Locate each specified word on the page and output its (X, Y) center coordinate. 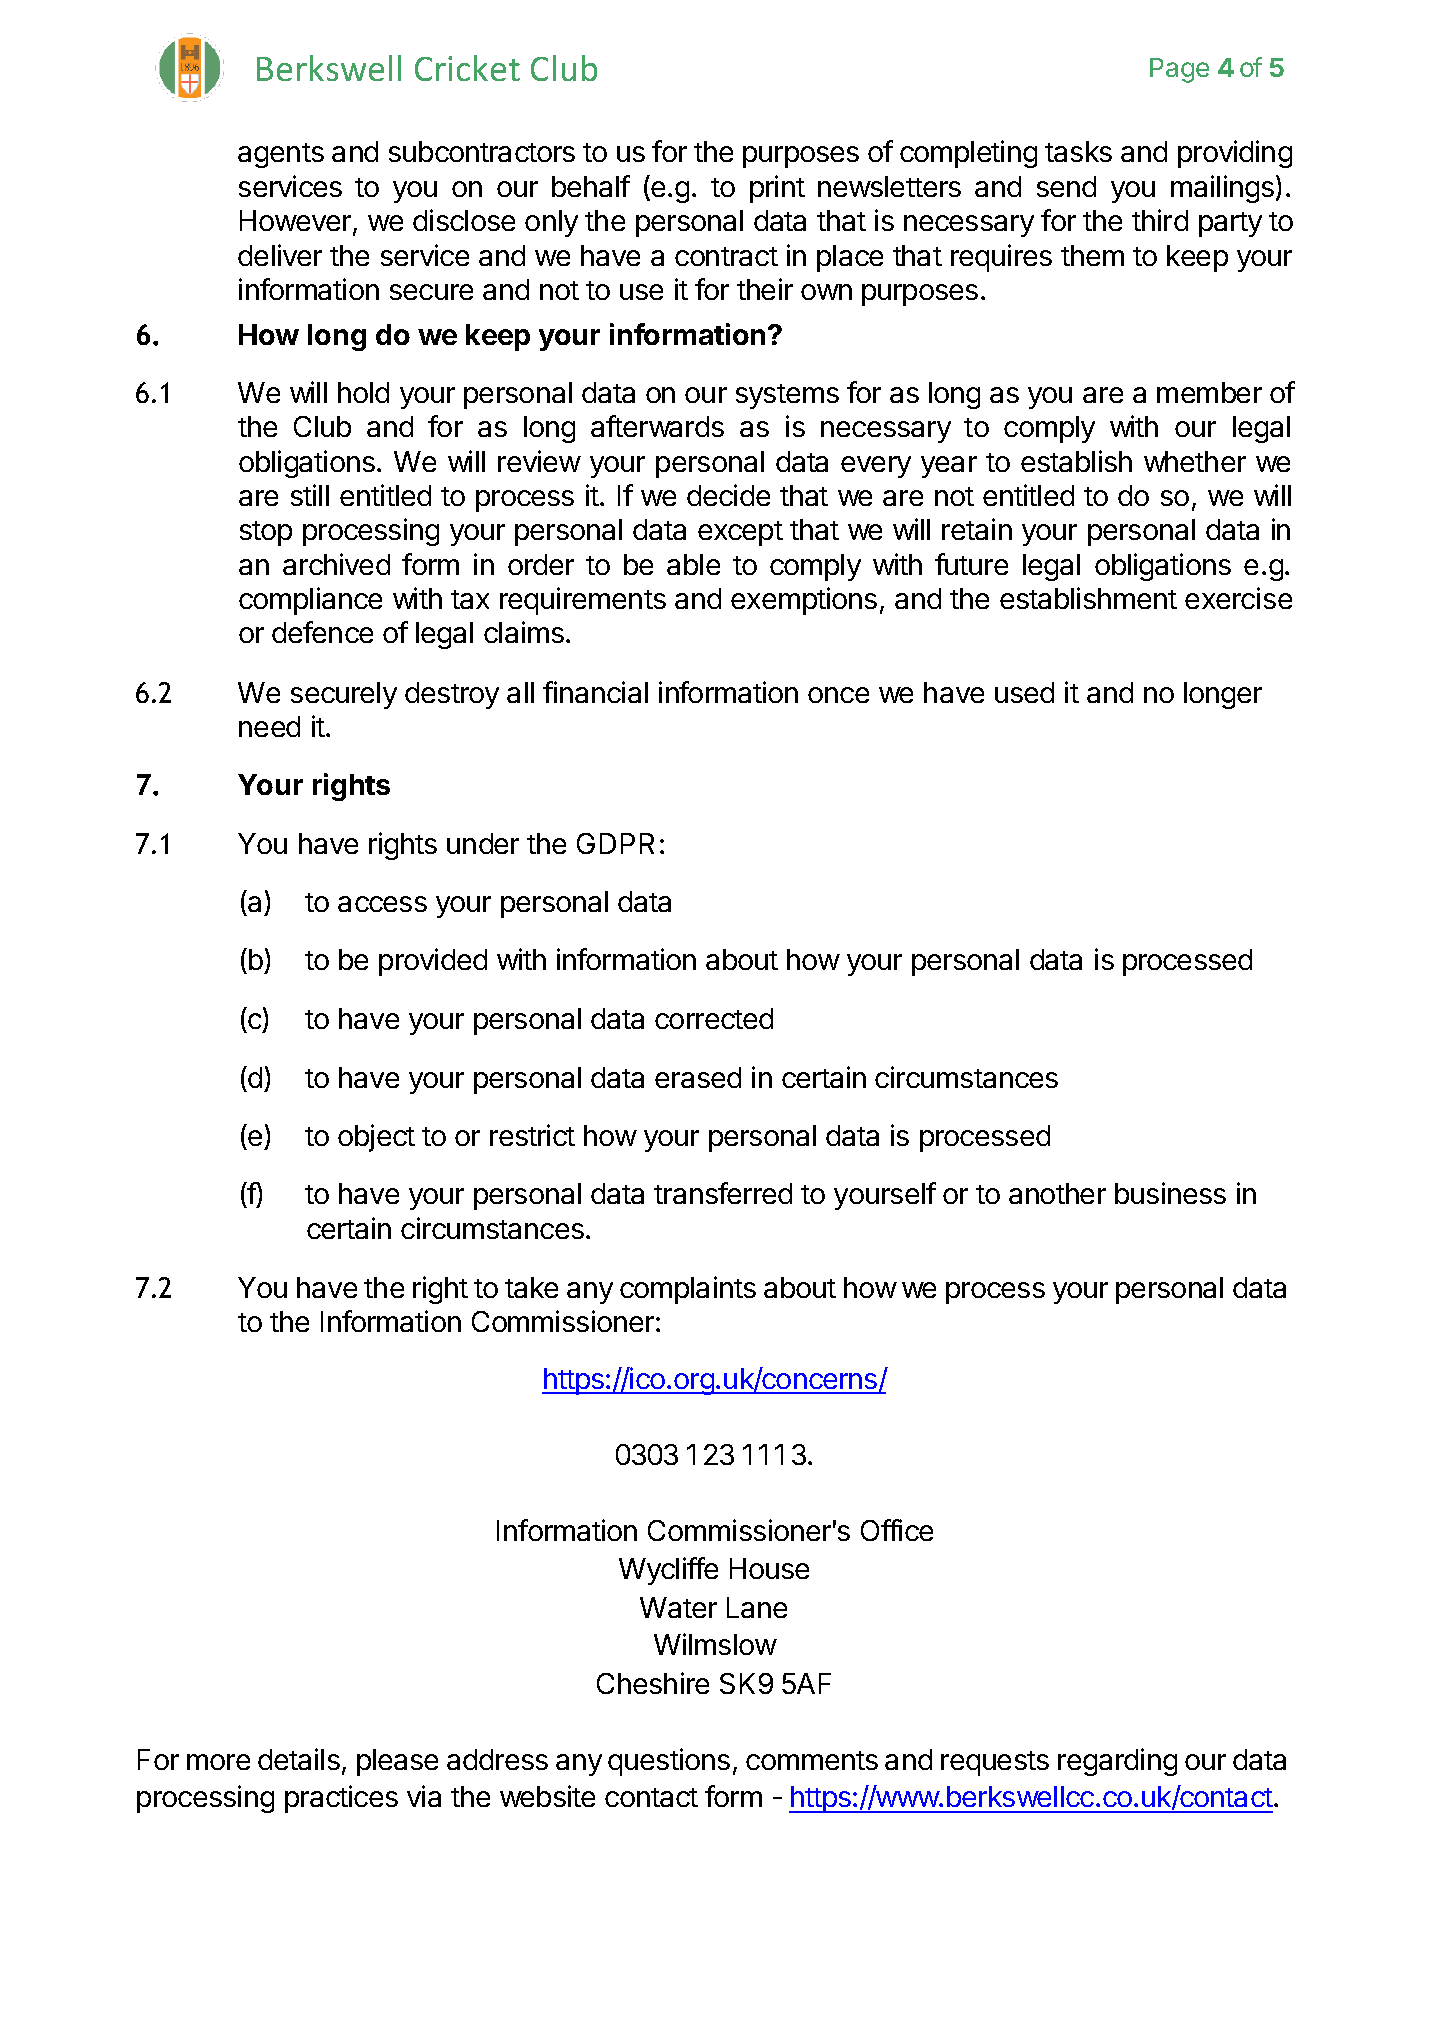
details (299, 1759)
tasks (1078, 151)
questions (669, 1762)
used (1024, 692)
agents (281, 155)
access (382, 904)
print (777, 189)
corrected (714, 1018)
